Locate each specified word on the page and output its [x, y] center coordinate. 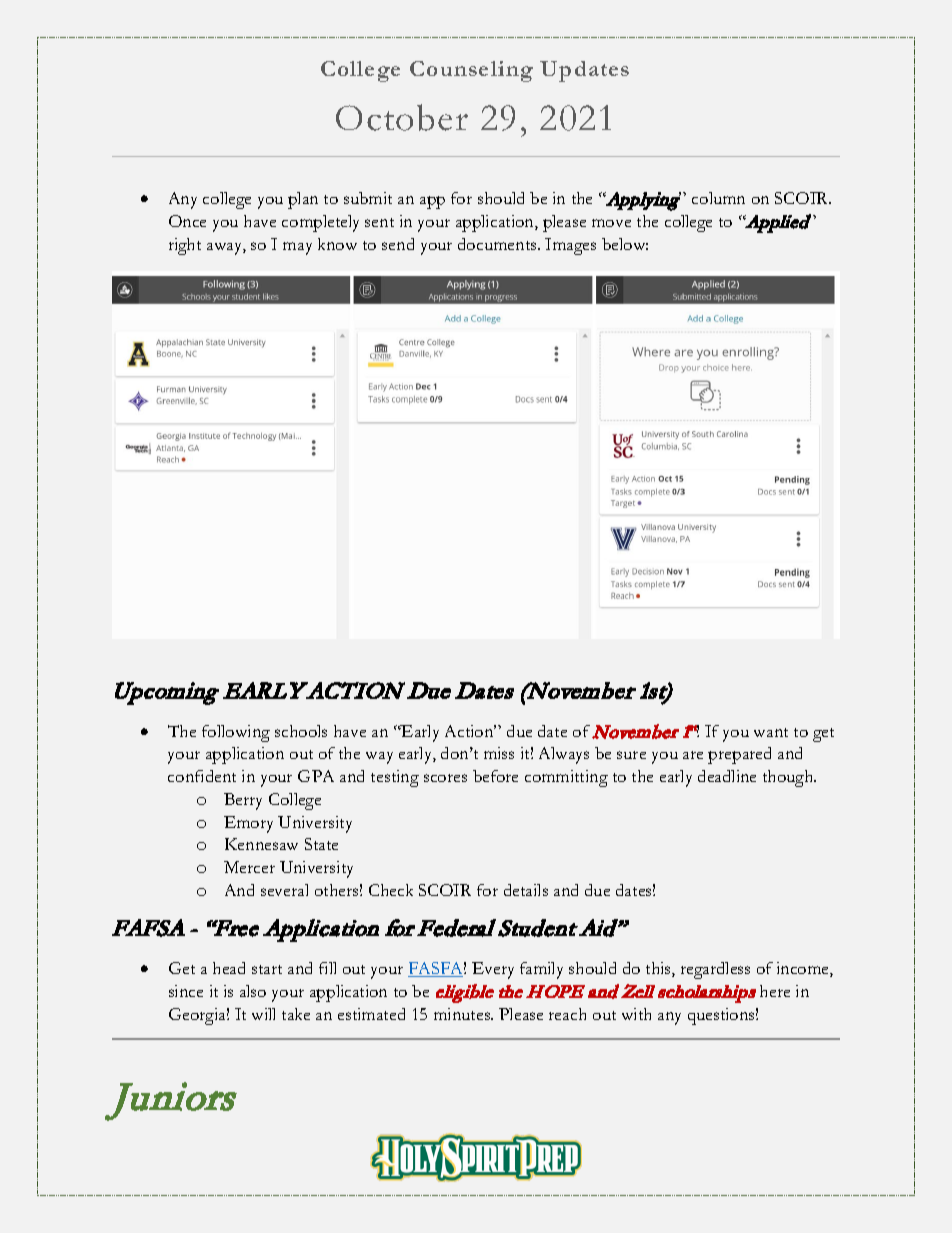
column [718, 198]
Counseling [471, 71]
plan [303, 200]
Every [493, 970]
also [253, 991]
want [771, 732]
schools [301, 731]
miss [499, 753]
